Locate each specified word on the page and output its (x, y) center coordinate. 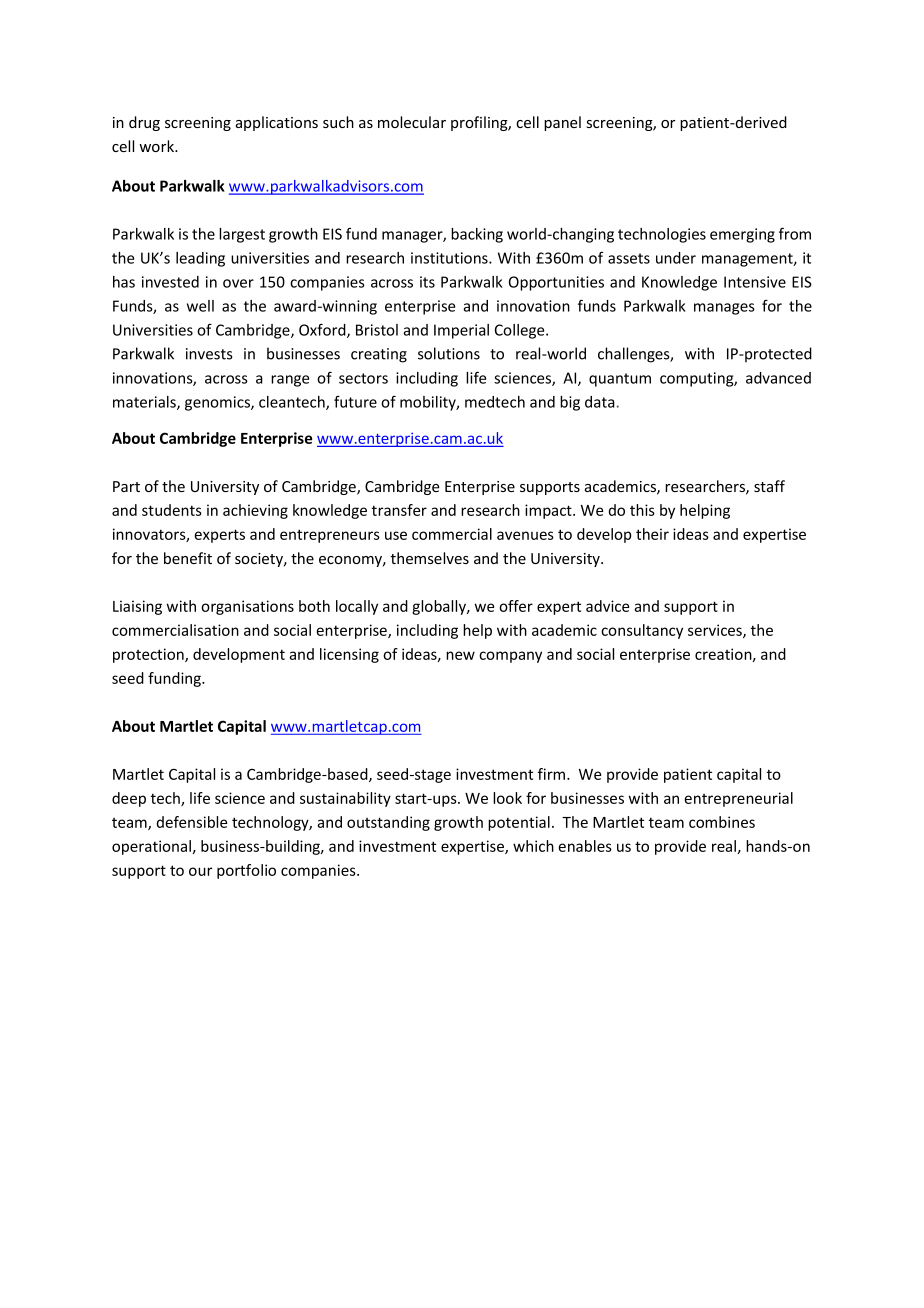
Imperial (461, 331)
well (200, 306)
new (460, 655)
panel (562, 123)
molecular (412, 122)
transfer (399, 510)
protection (149, 655)
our (200, 871)
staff (769, 486)
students (172, 510)
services (716, 631)
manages (724, 309)
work (157, 146)
